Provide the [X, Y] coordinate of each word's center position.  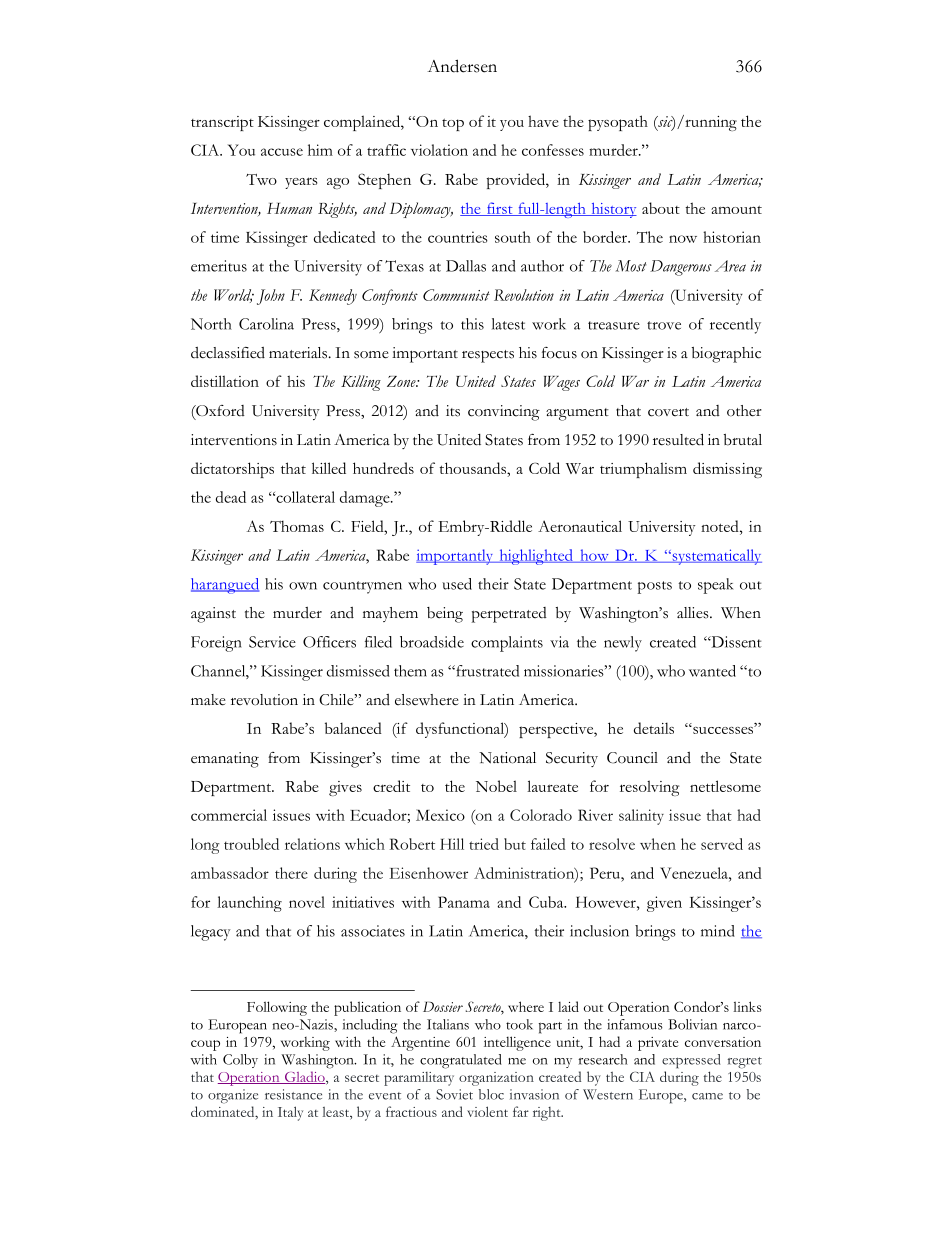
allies [694, 613]
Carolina [266, 324]
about [661, 208]
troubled [251, 844]
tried [484, 844]
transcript [222, 123]
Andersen [462, 66]
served [722, 844]
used [457, 584]
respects [488, 356]
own [303, 586]
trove [664, 325]
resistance [293, 1094]
